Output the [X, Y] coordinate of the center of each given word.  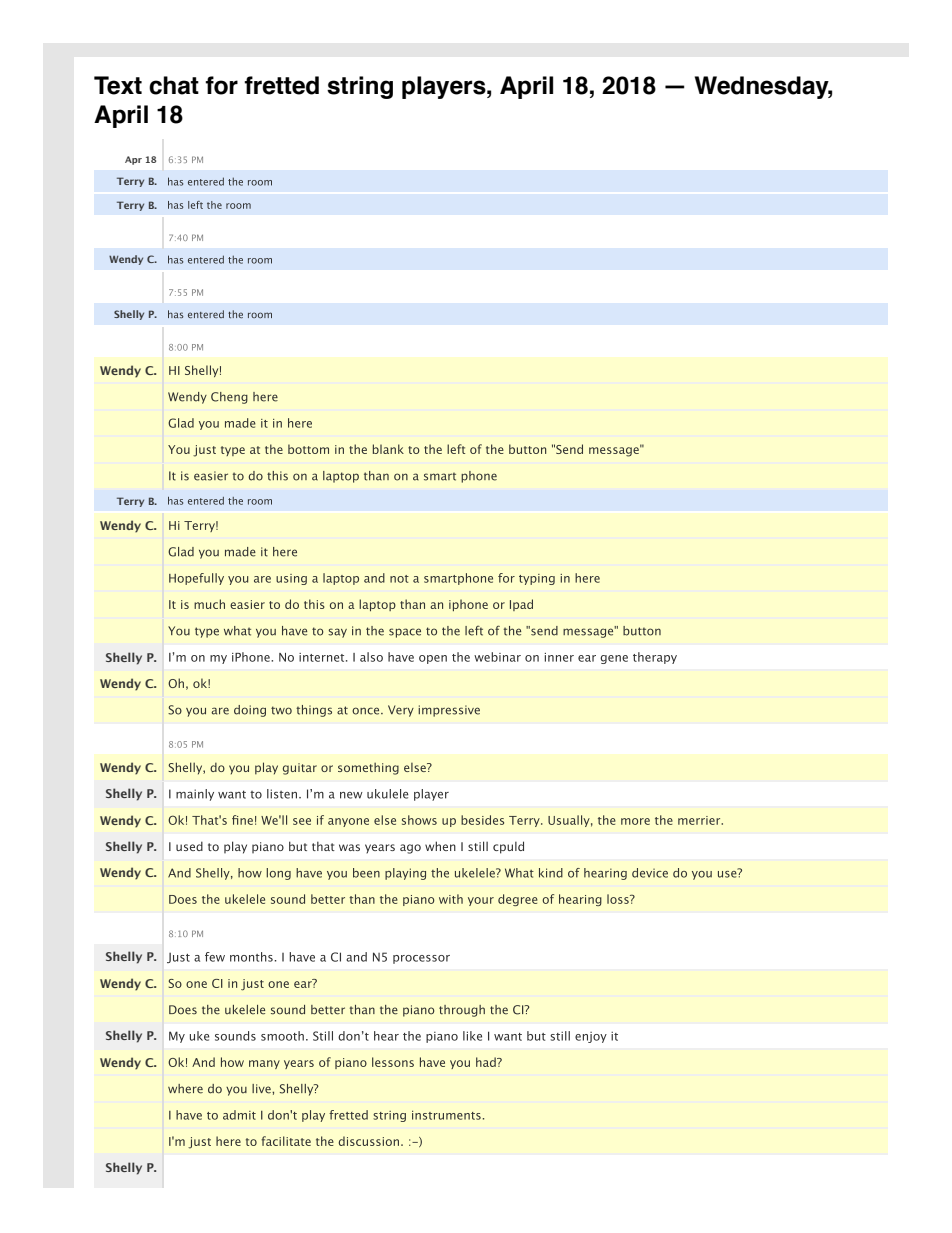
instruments [446, 1115]
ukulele [387, 794]
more [635, 821]
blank [388, 449]
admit [239, 1115]
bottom [308, 449]
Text [118, 85]
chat [174, 85]
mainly [195, 795]
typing [537, 579]
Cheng [229, 398]
